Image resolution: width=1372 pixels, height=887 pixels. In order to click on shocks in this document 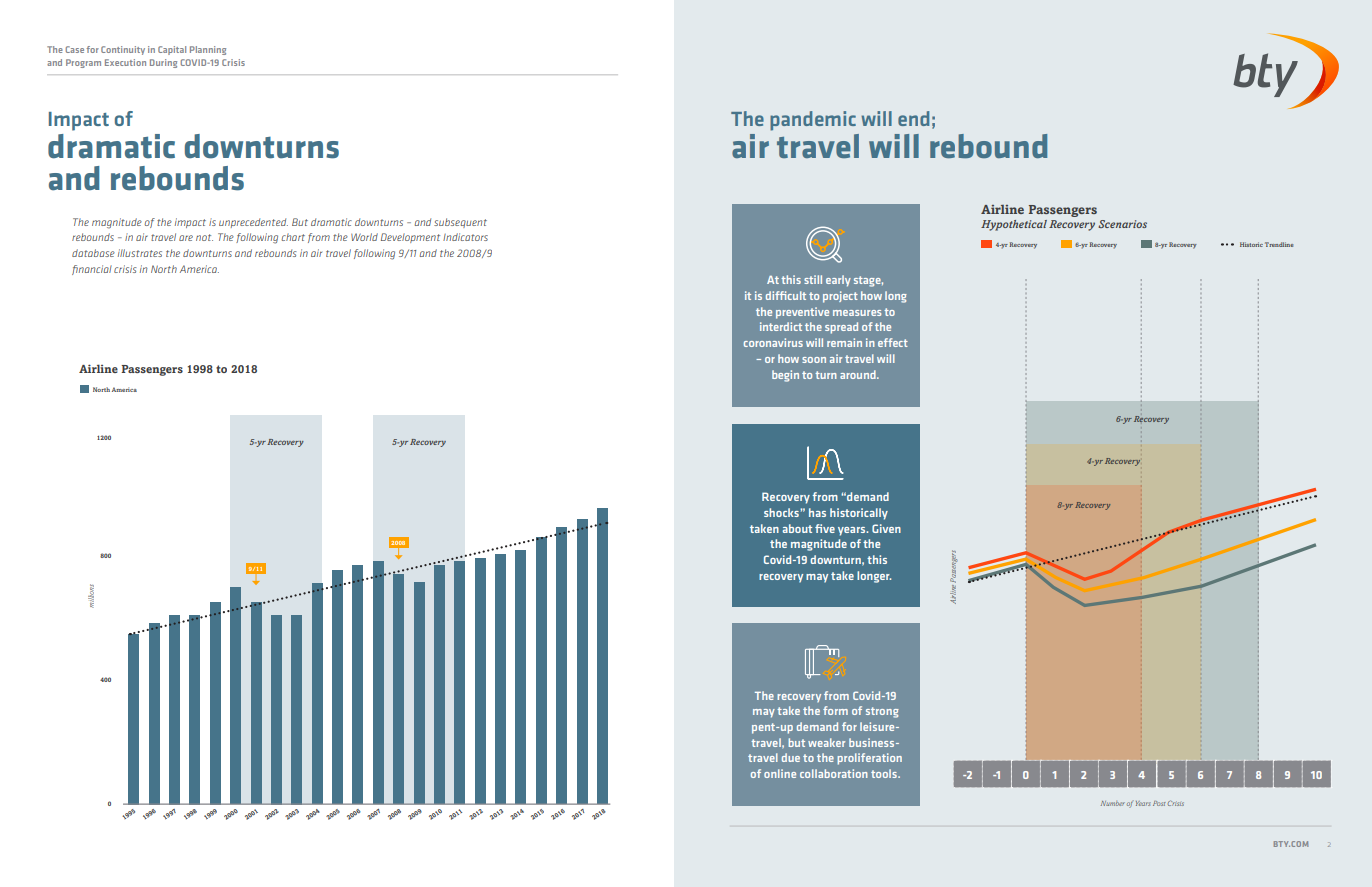, I will do `click(782, 512)`.
